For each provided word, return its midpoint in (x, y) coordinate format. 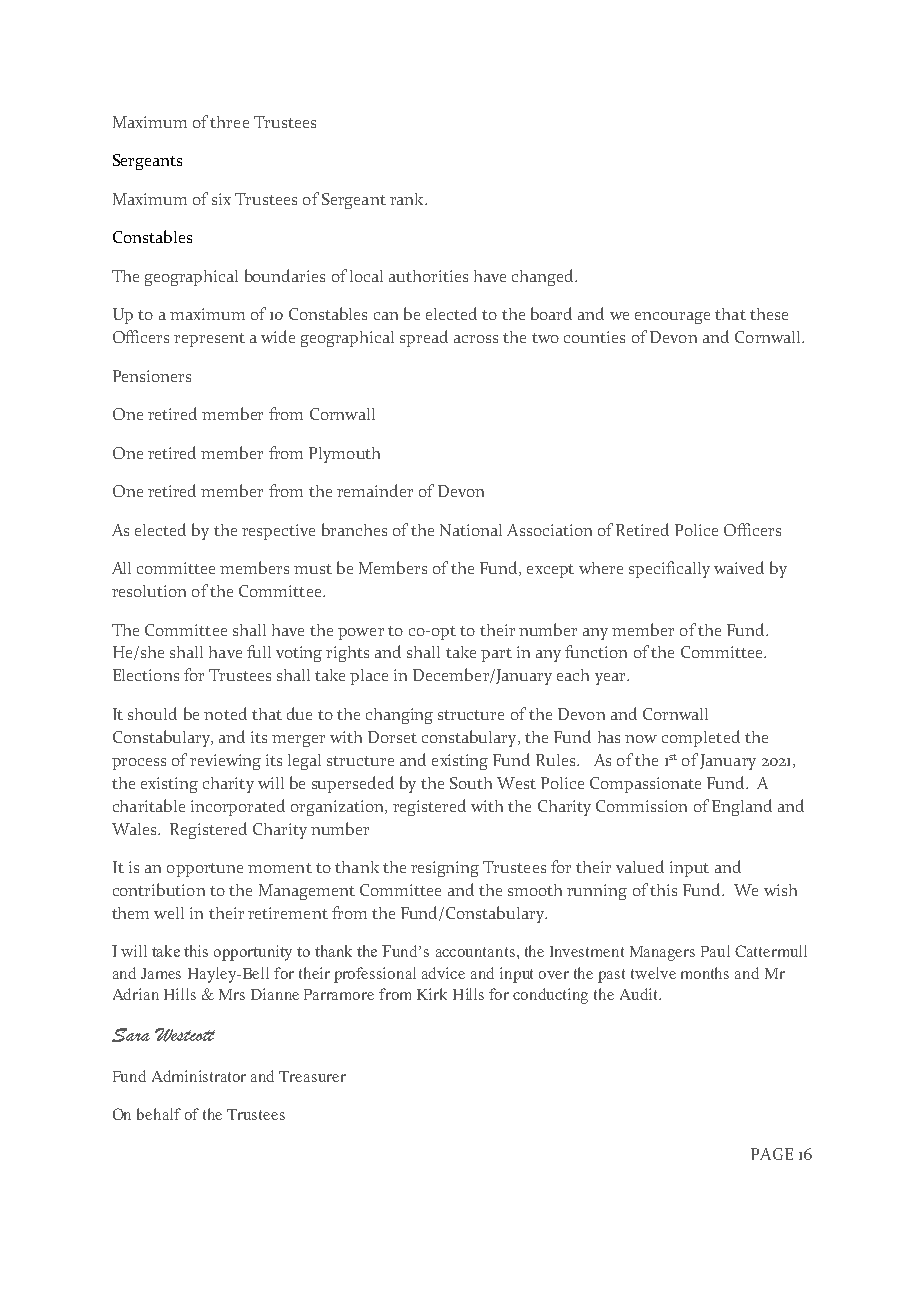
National (471, 530)
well (169, 913)
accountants (475, 952)
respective (278, 532)
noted (225, 713)
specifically (669, 569)
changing (399, 716)
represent (209, 340)
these (769, 314)
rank (408, 199)
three (229, 122)
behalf (159, 1114)
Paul (715, 951)
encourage (672, 318)
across (476, 339)
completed (701, 738)
